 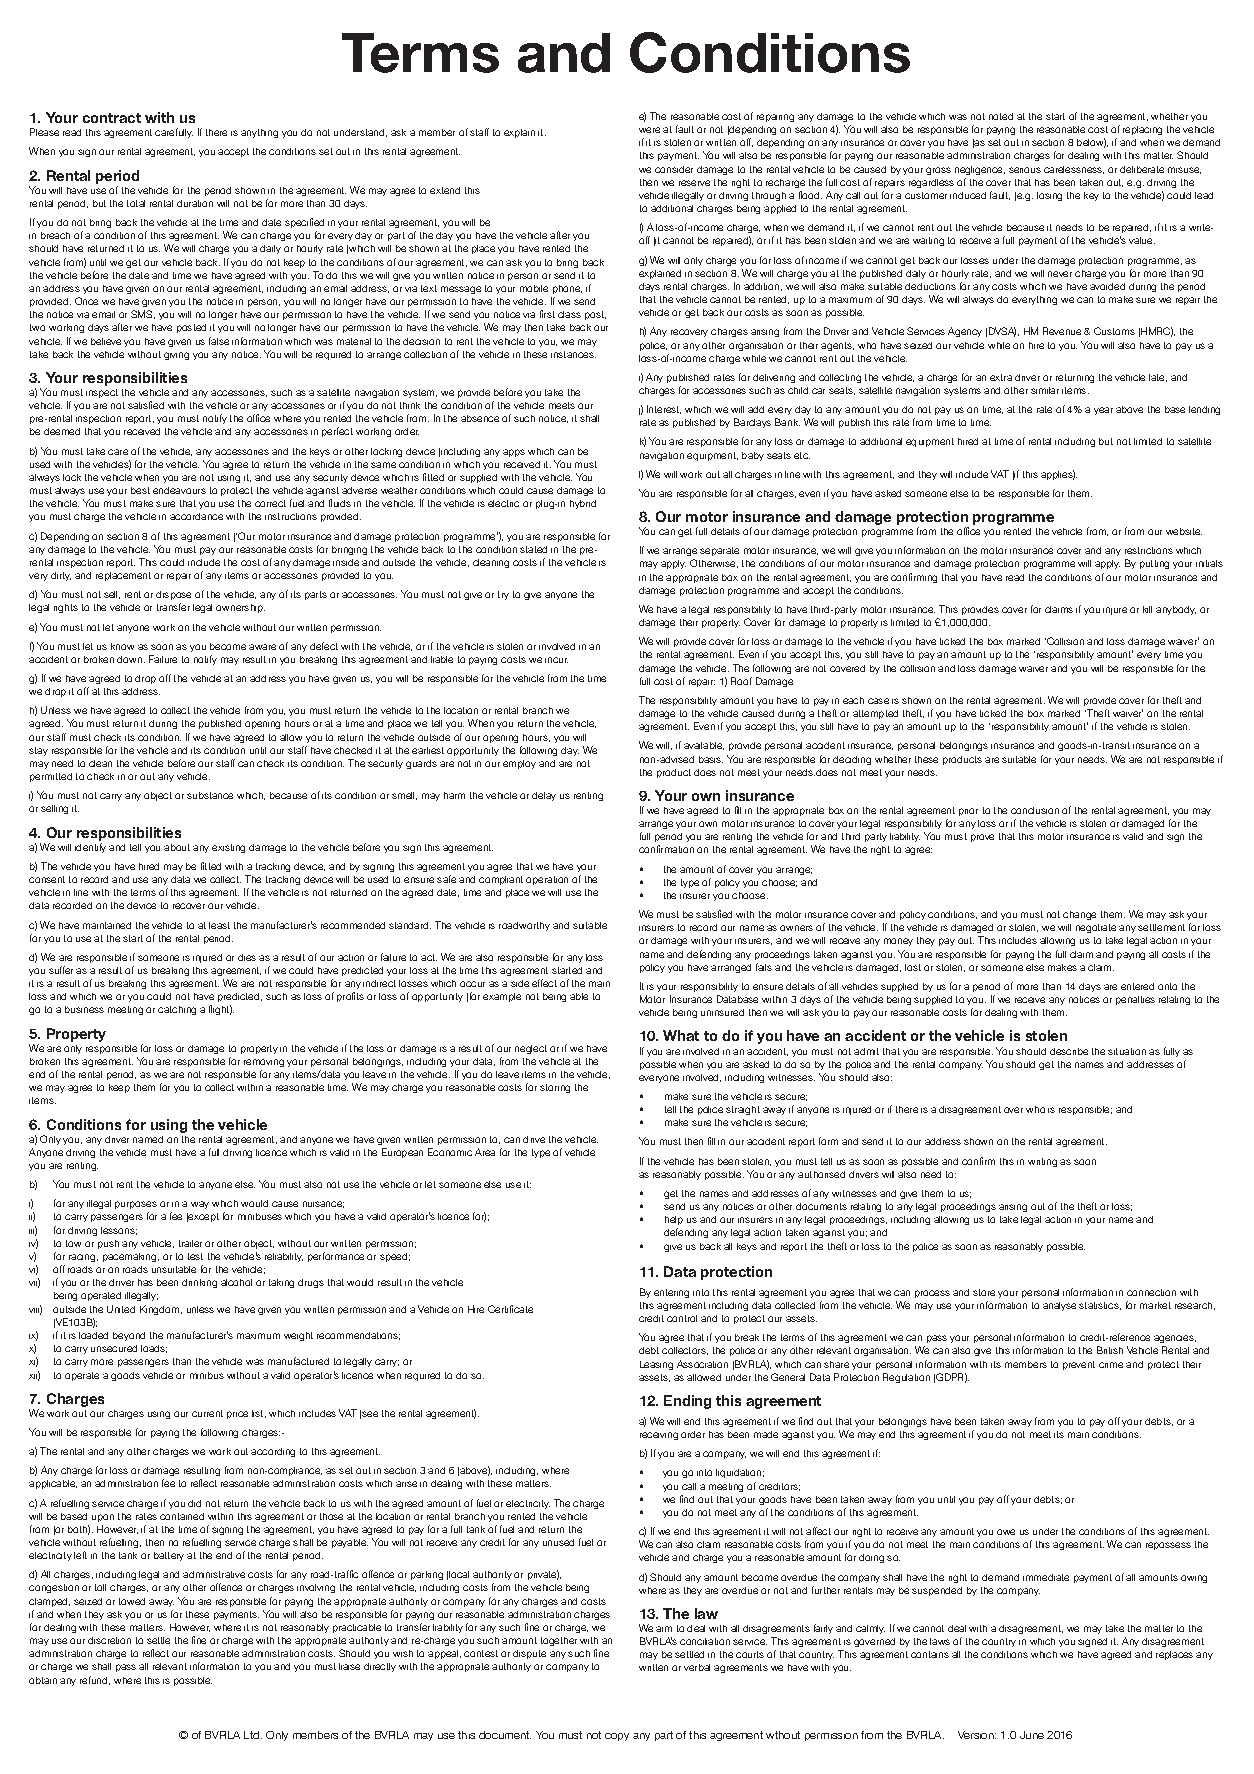 I want to click on conclusion, so click(x=1035, y=810).
